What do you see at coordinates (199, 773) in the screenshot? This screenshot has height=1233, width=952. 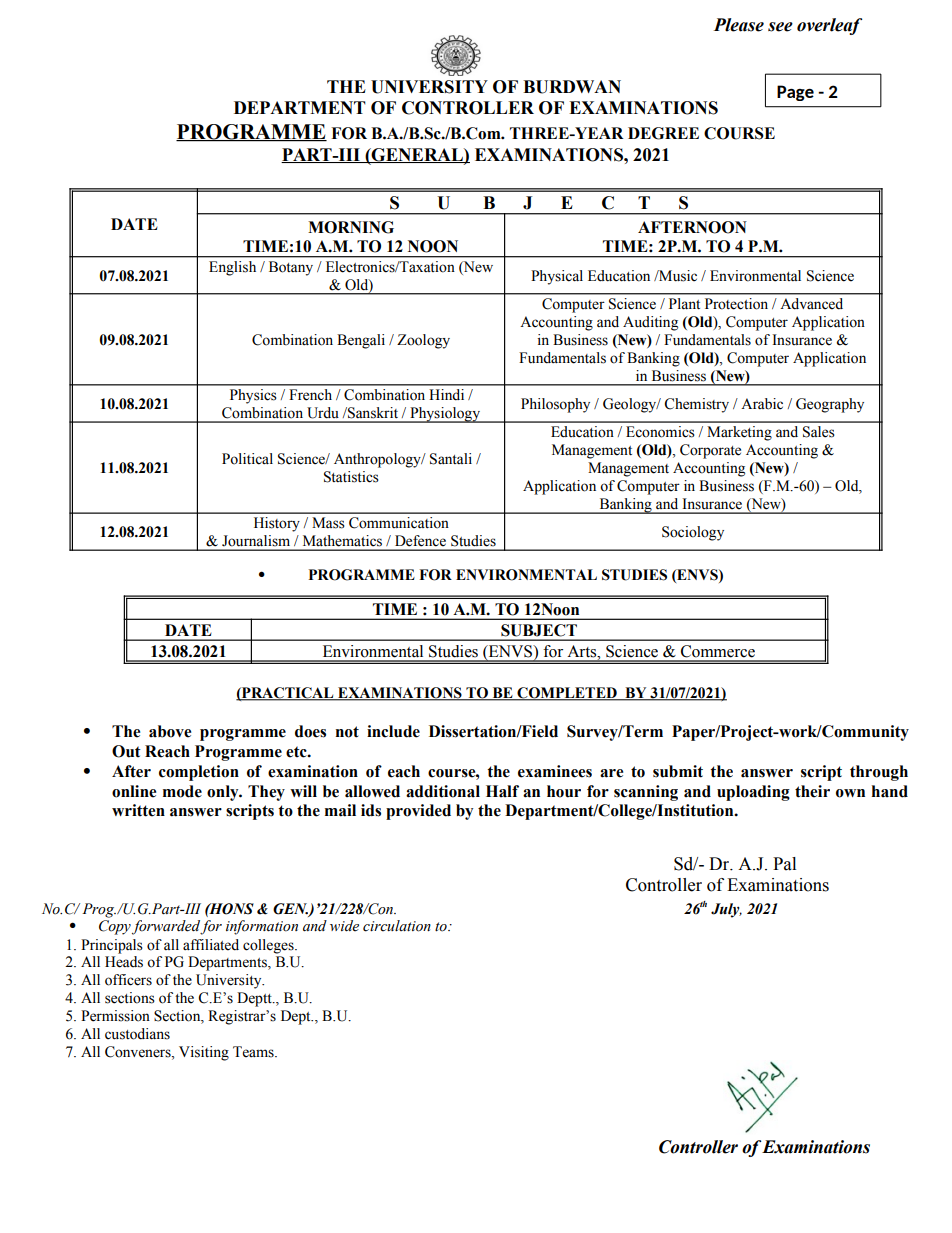 I see `completion` at bounding box center [199, 773].
